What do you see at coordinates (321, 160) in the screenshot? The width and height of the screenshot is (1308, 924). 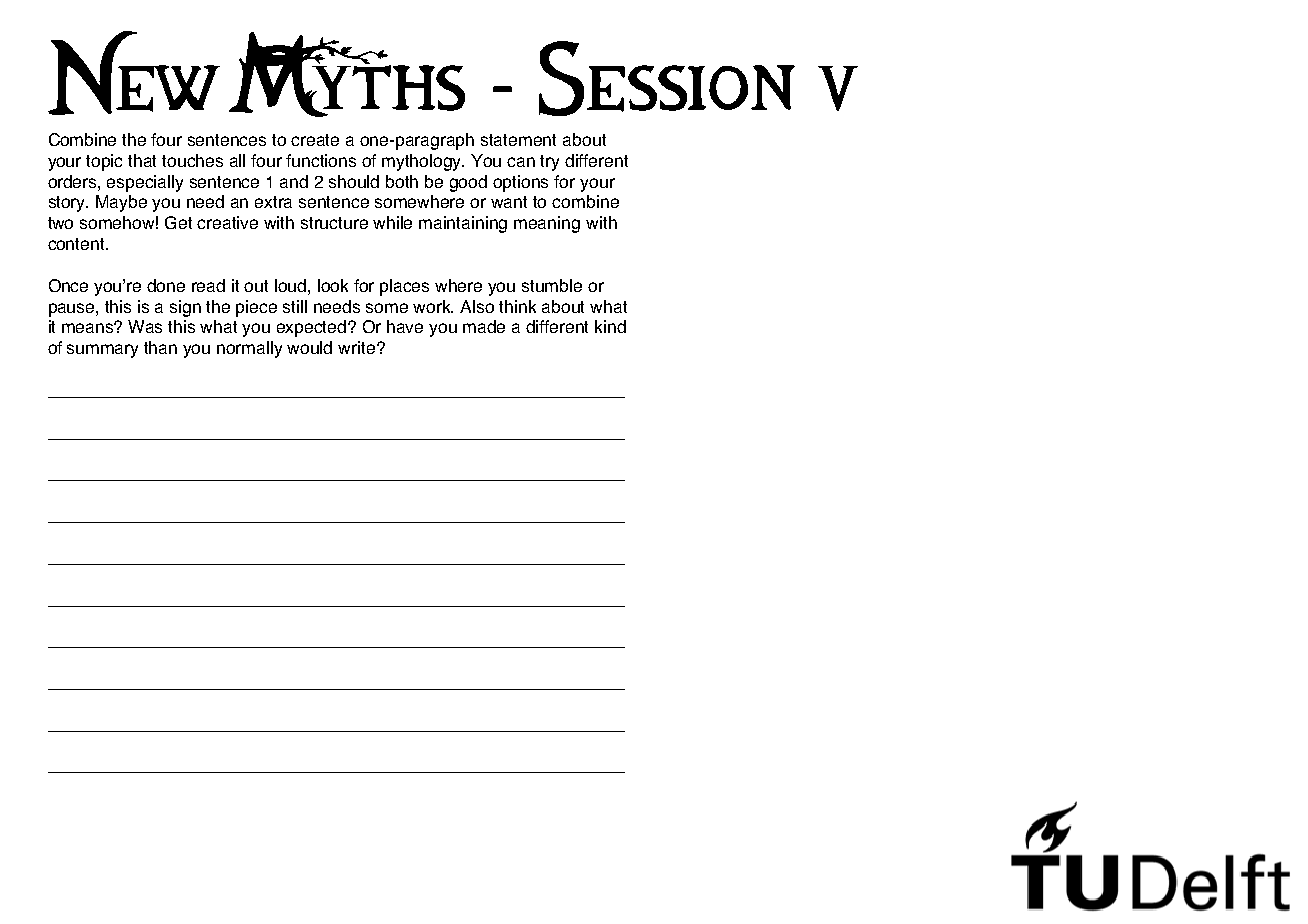 I see `functions` at bounding box center [321, 160].
